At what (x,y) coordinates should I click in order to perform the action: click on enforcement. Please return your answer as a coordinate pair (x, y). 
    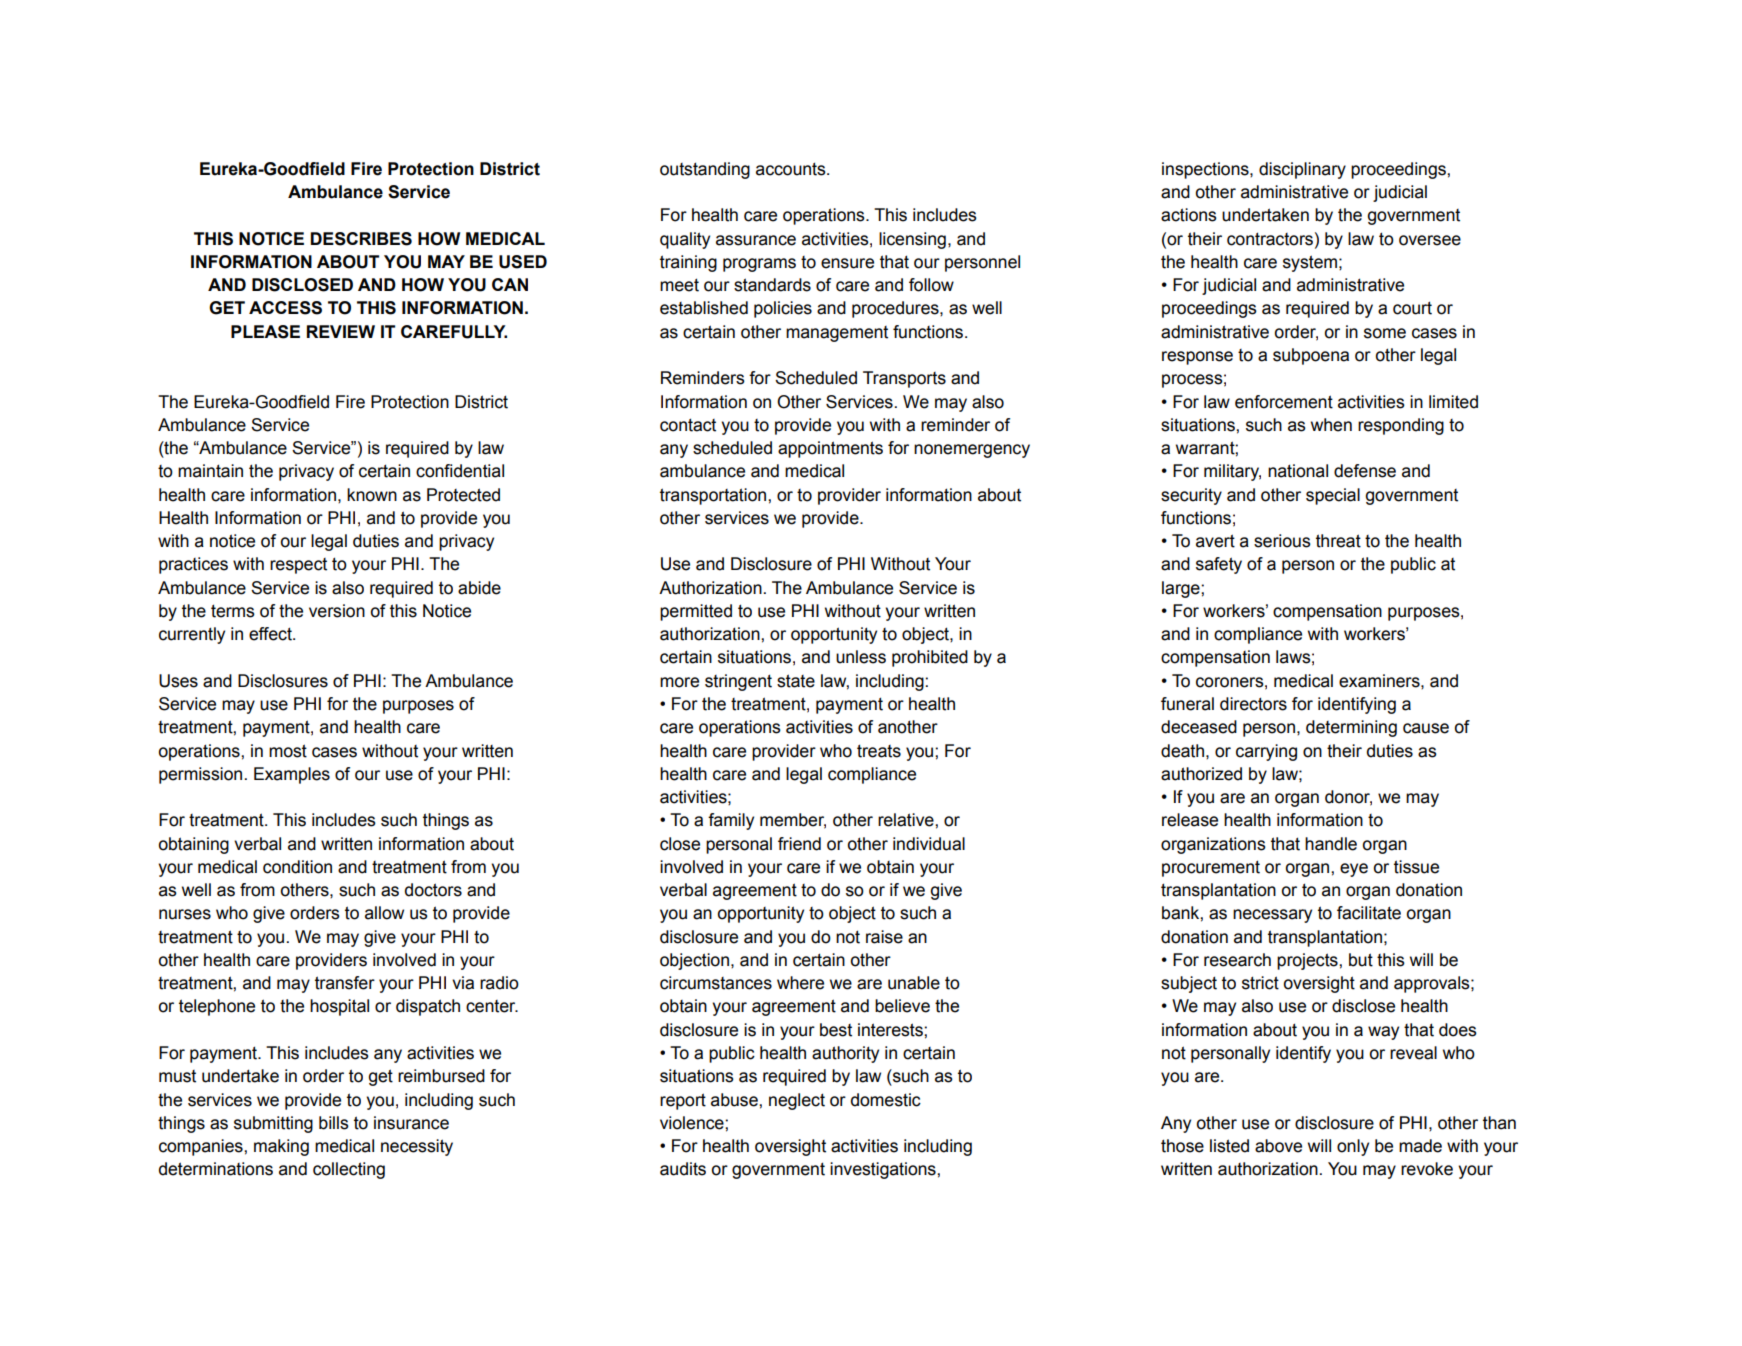
    Looking at the image, I should click on (1284, 402).
